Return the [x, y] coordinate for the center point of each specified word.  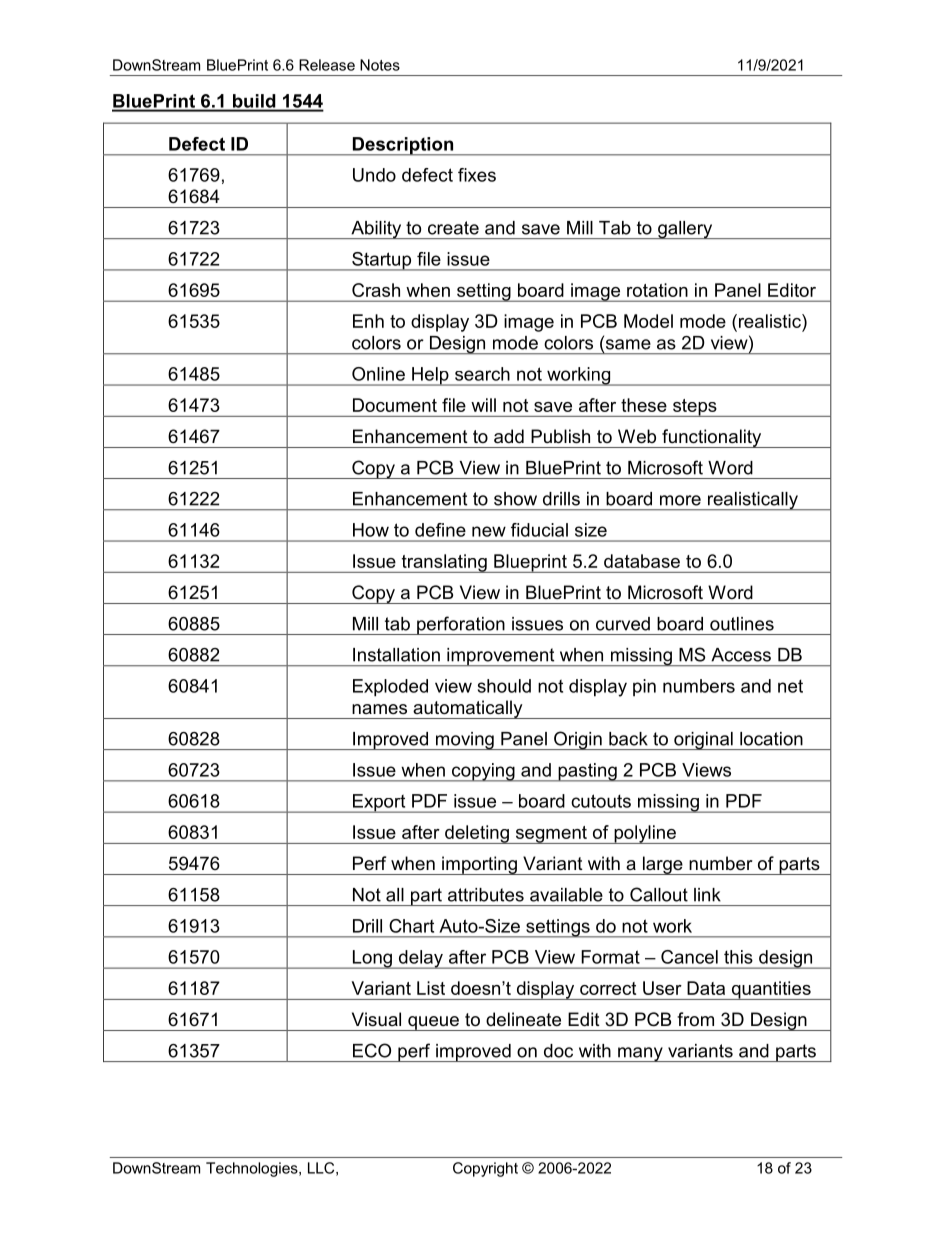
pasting [587, 772]
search [482, 374]
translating [444, 563]
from [695, 1019]
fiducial [539, 530]
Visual [376, 1019]
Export [379, 803]
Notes [380, 65]
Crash [376, 290]
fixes [477, 175]
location [771, 739]
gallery [685, 230]
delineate [523, 1019]
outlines [742, 624]
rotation [657, 290]
